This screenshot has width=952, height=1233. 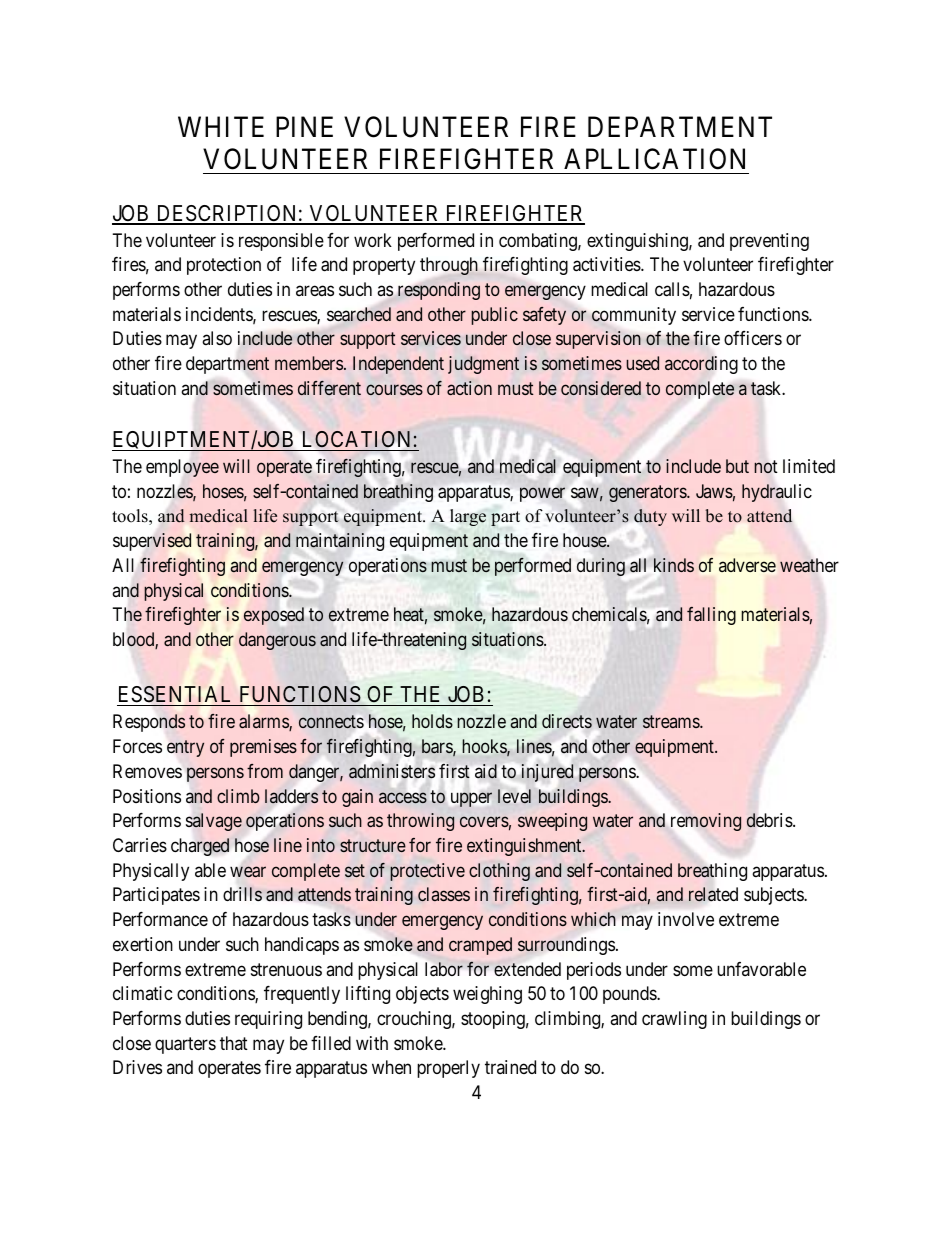 What do you see at coordinates (234, 1043) in the screenshot?
I see `that` at bounding box center [234, 1043].
